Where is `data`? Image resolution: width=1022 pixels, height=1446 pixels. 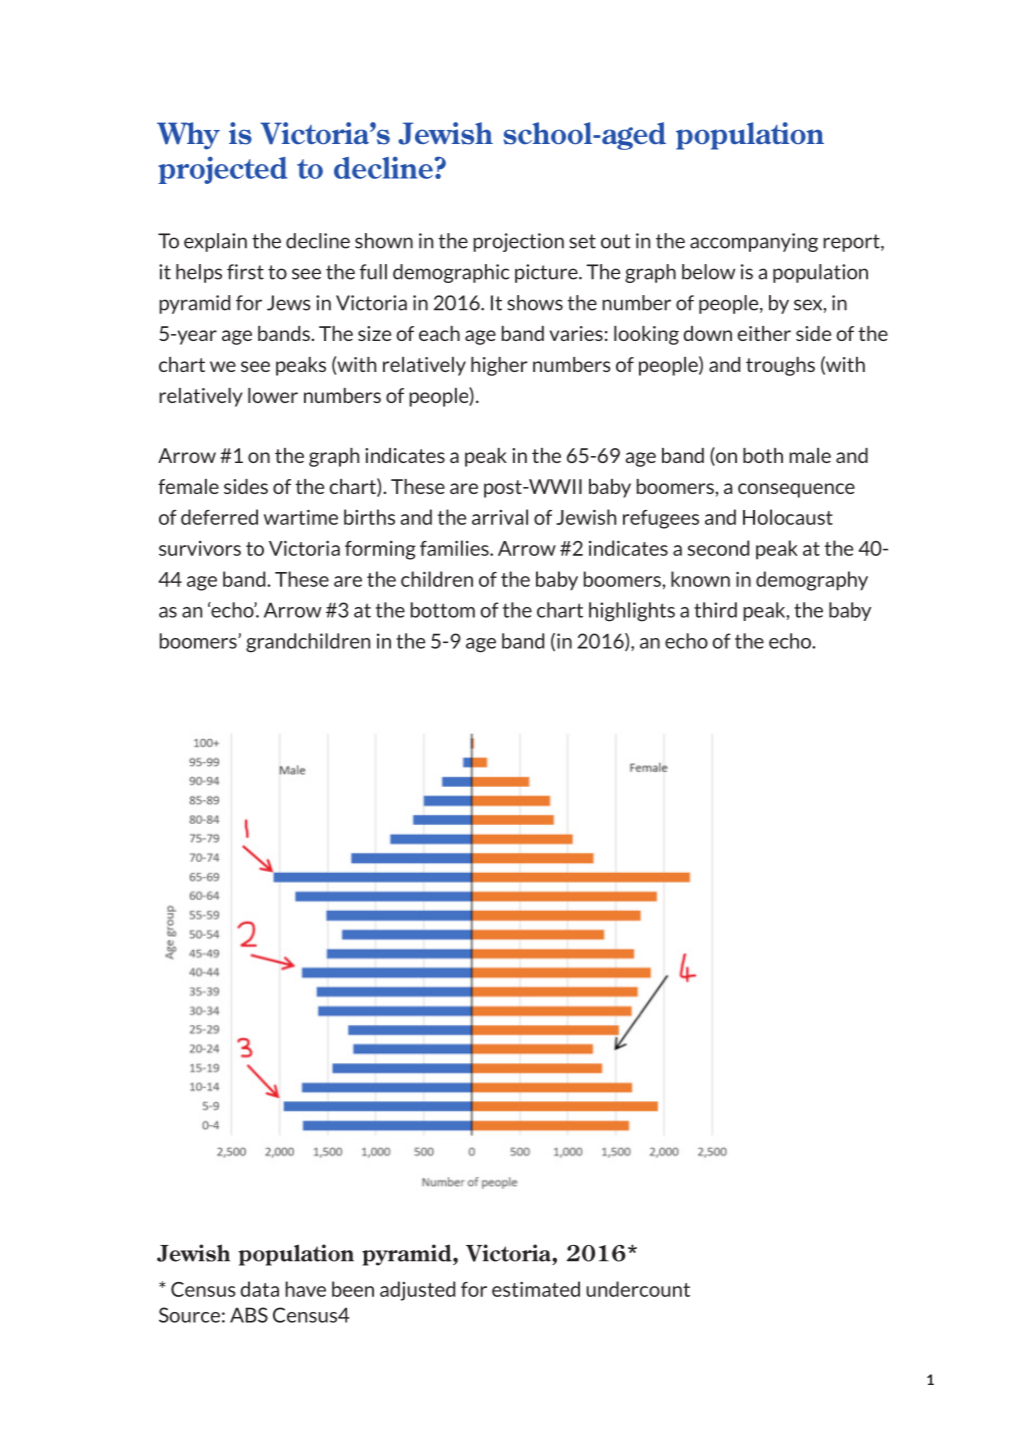 data is located at coordinates (259, 1289).
